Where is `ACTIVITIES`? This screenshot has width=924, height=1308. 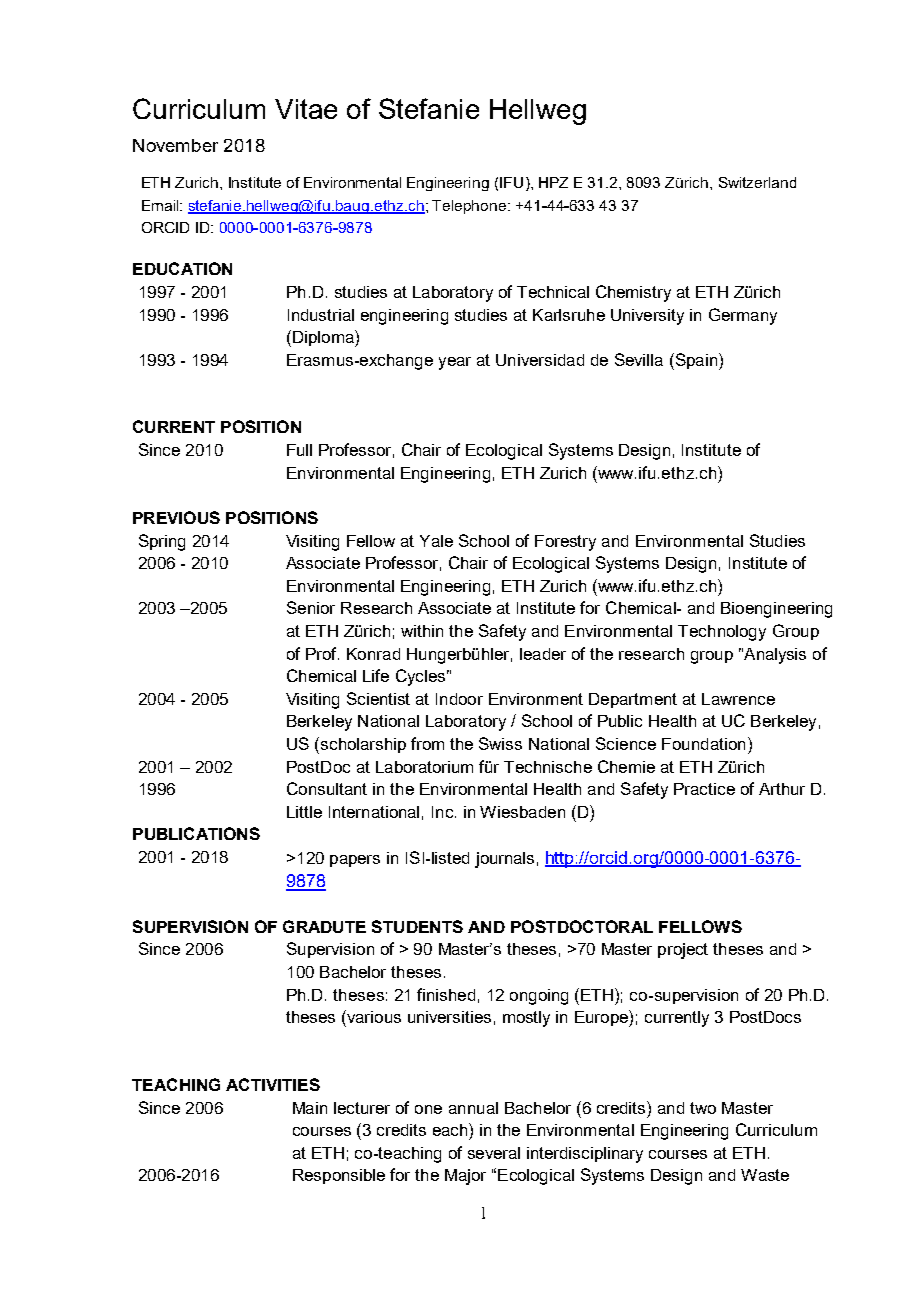
ACTIVITIES is located at coordinates (273, 1084).
